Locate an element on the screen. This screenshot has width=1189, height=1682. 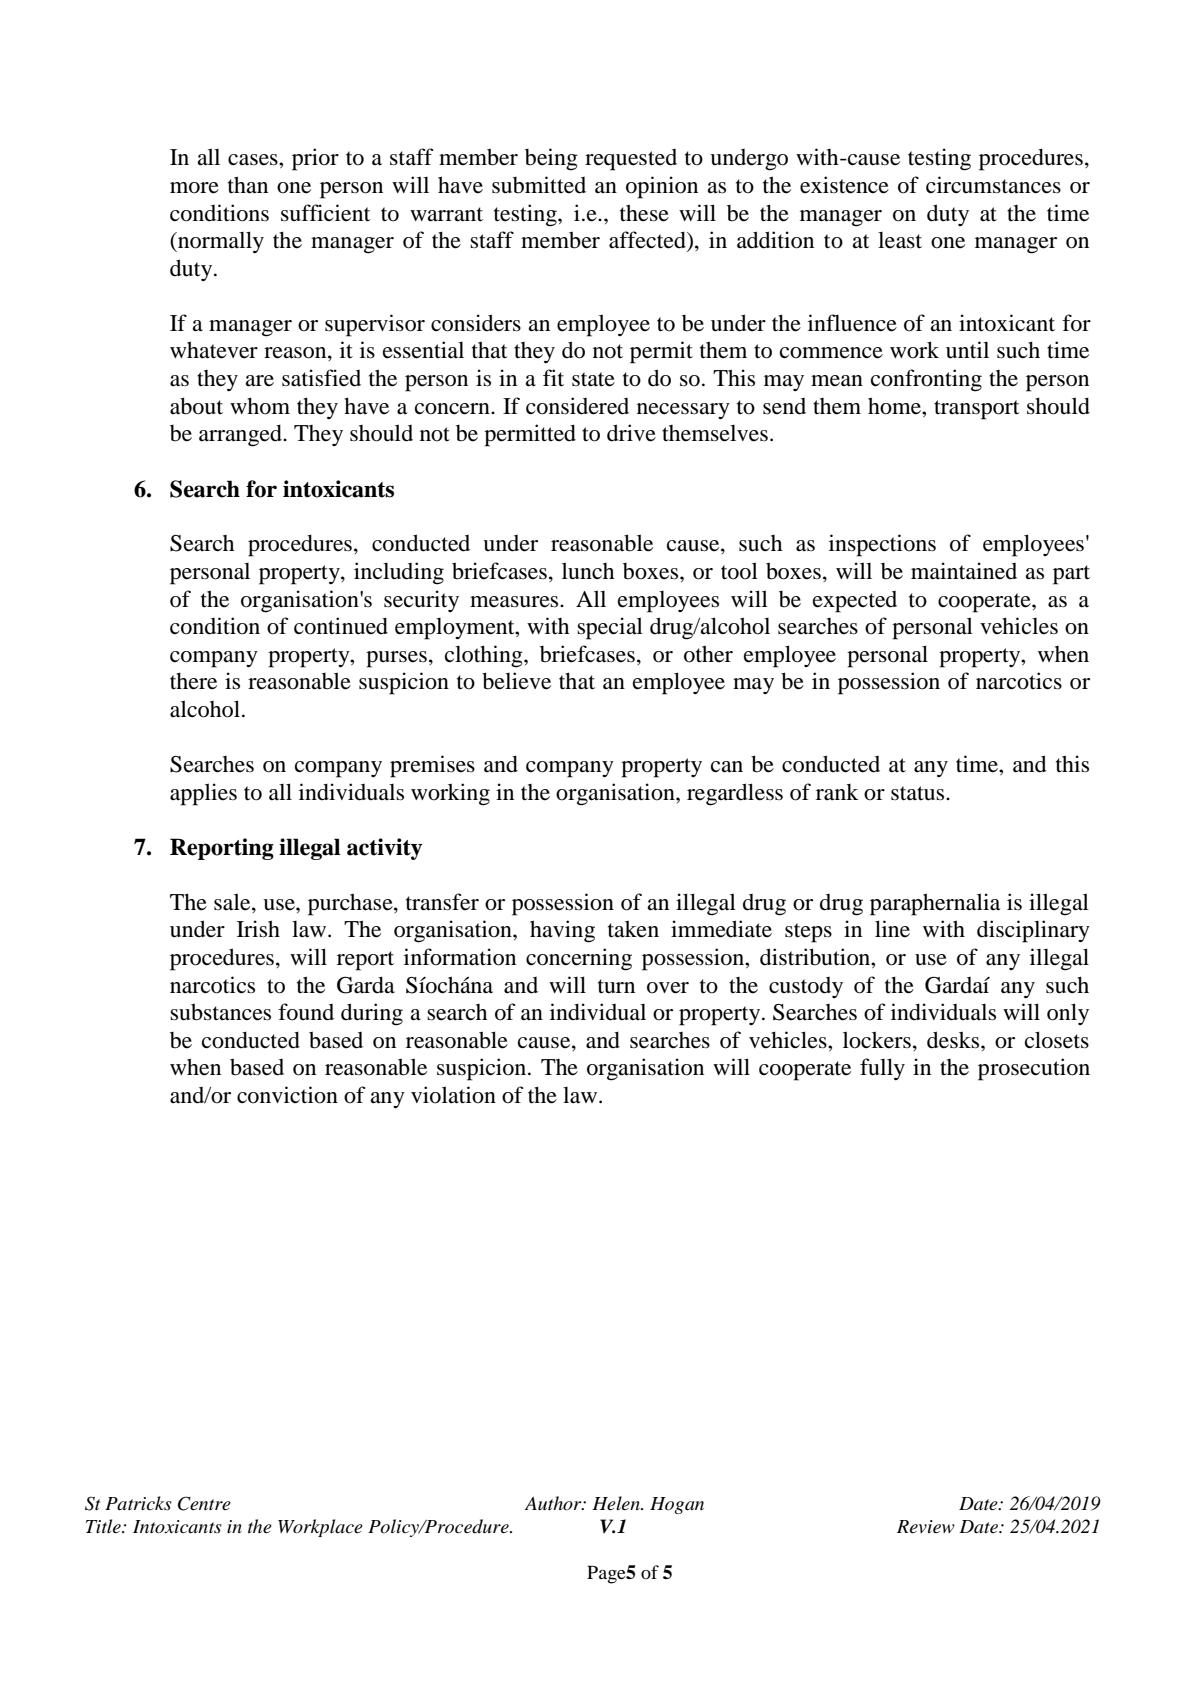
Helen is located at coordinates (617, 1503).
